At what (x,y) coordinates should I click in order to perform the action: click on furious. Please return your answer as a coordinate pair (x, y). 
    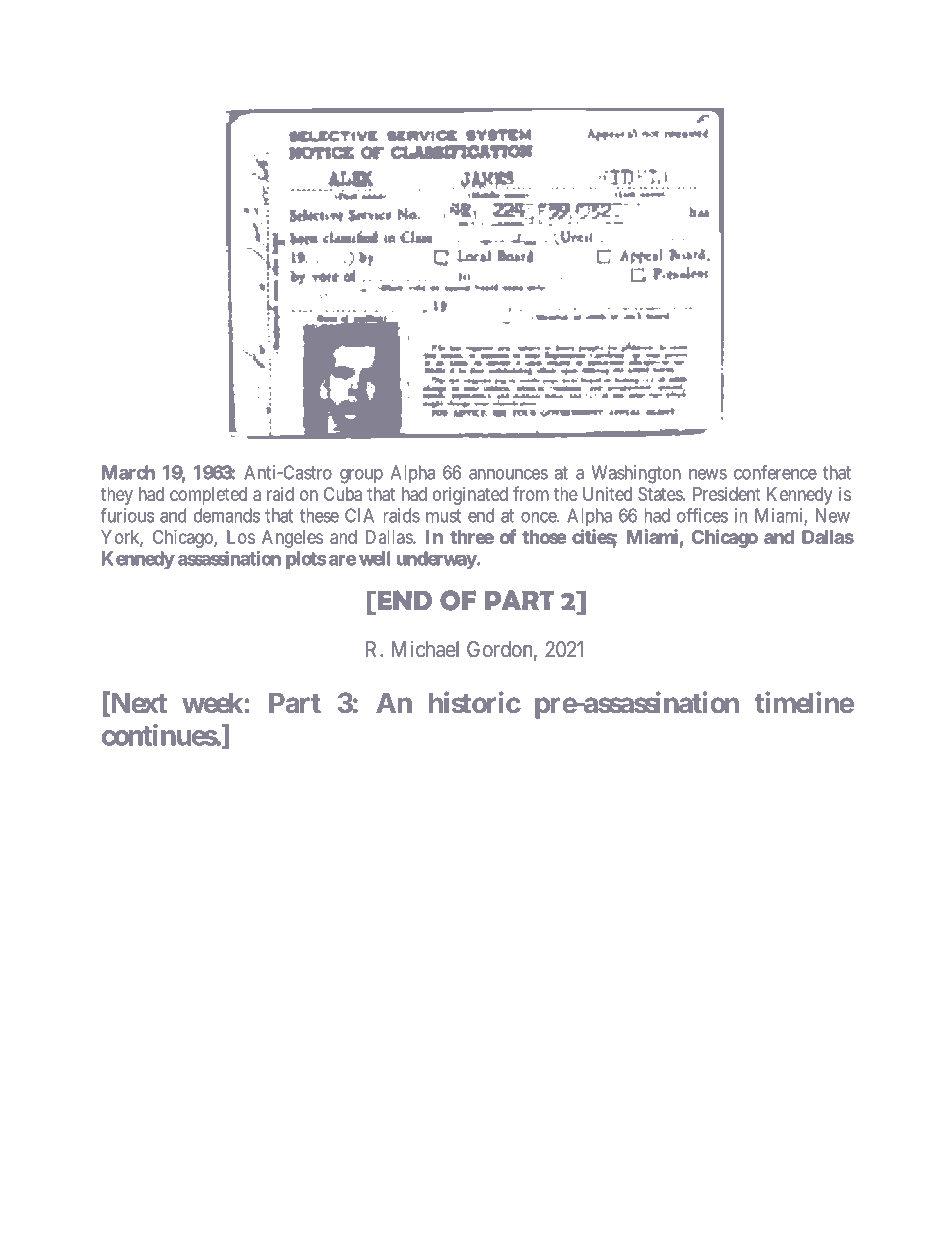
    Looking at the image, I should click on (127, 515).
